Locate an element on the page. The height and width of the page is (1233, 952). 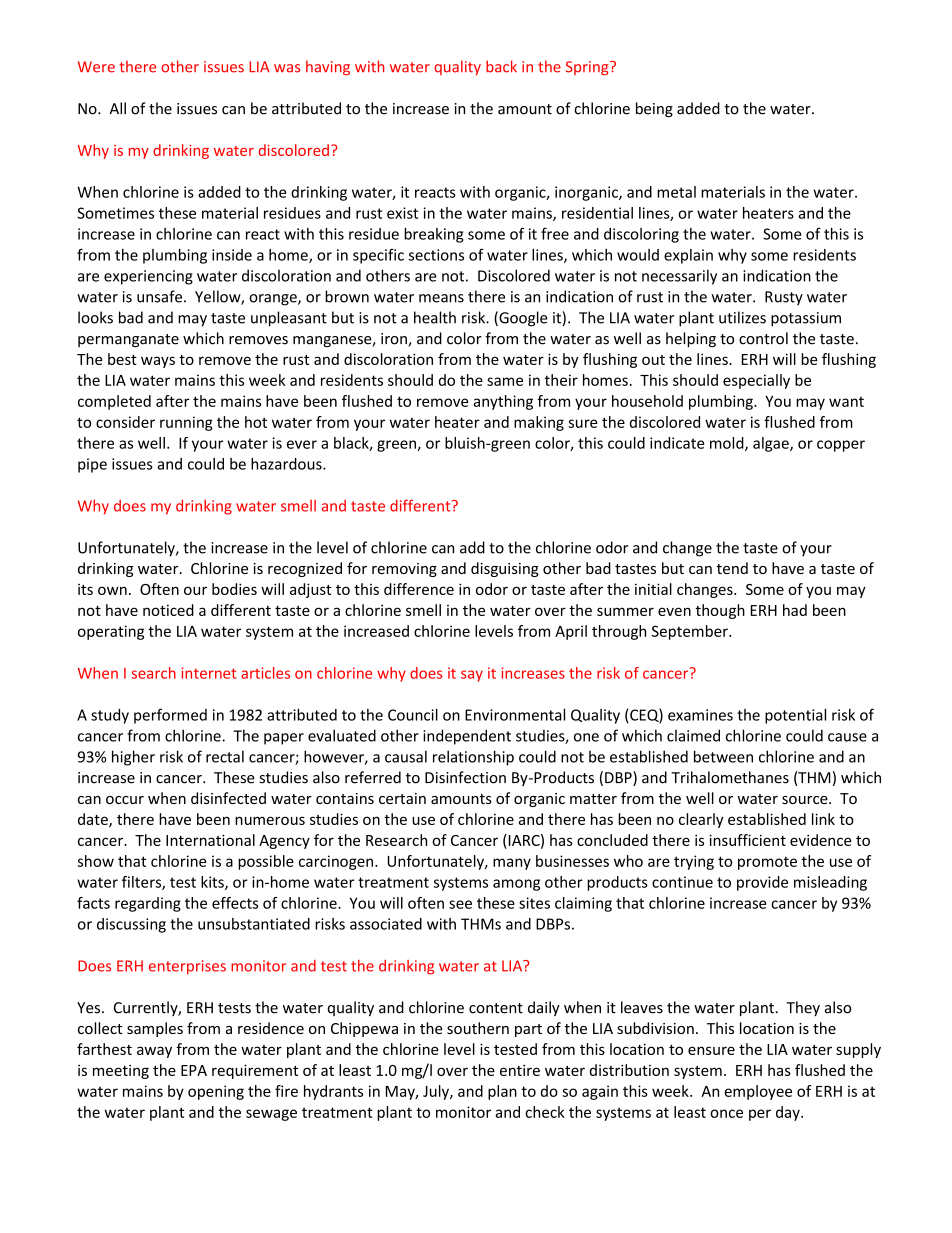
had is located at coordinates (795, 610).
